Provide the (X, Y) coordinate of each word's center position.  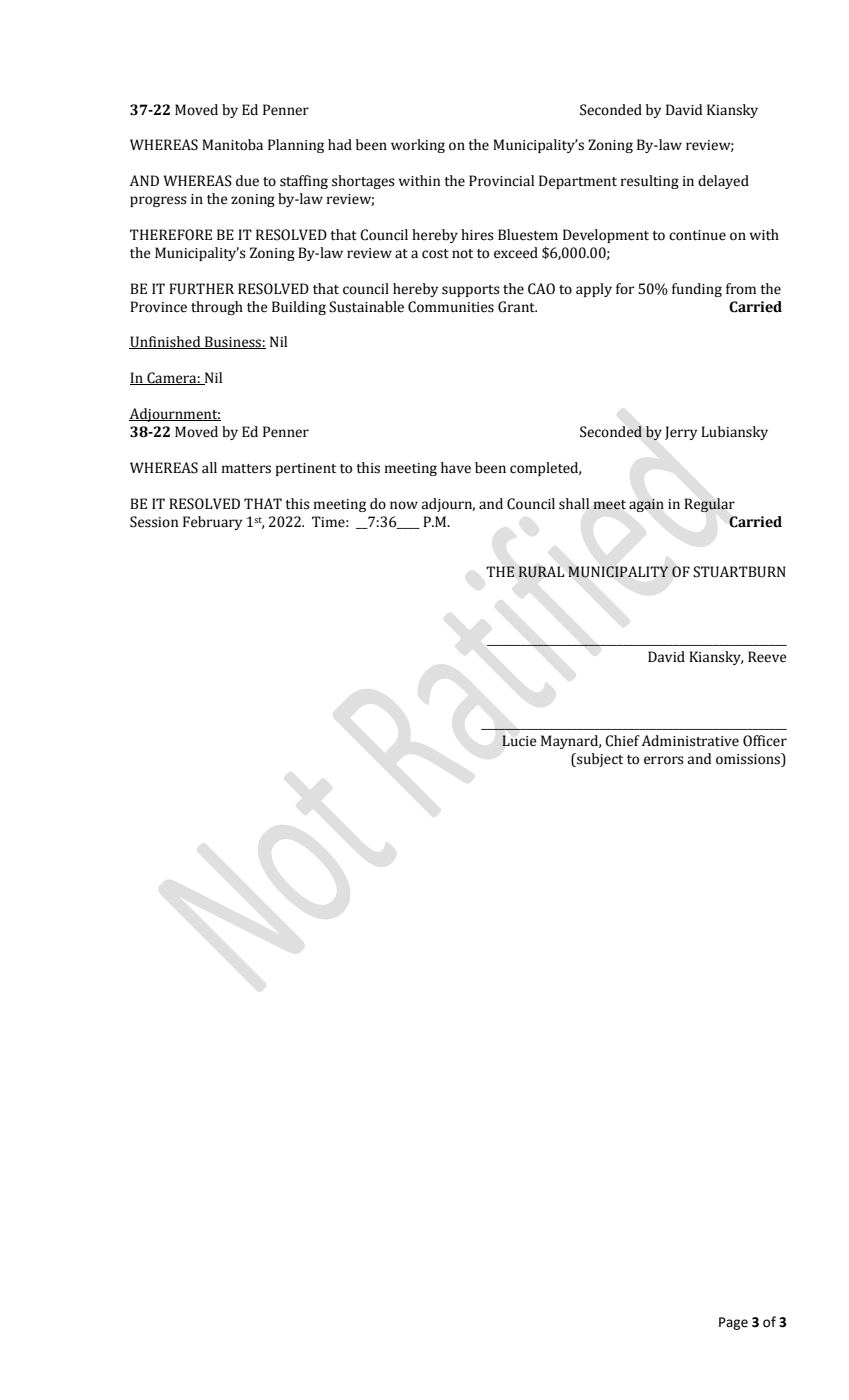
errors (664, 760)
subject (599, 760)
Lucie (519, 741)
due (247, 181)
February (212, 523)
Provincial (501, 181)
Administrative (690, 741)
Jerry (681, 433)
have (456, 468)
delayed (723, 182)
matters (246, 469)
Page (733, 1323)
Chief (622, 741)
